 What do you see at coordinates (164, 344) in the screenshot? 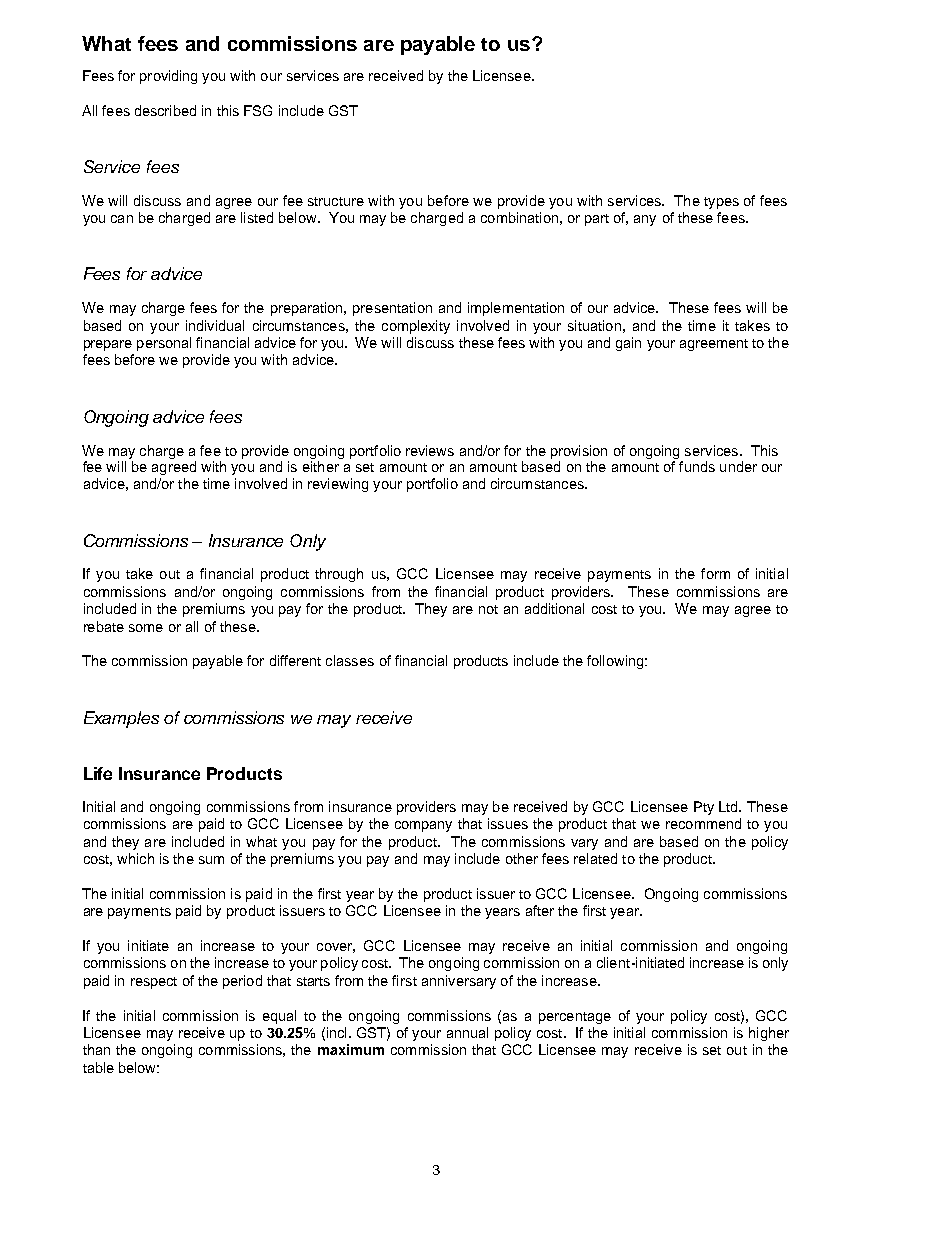
I see `personal` at bounding box center [164, 344].
